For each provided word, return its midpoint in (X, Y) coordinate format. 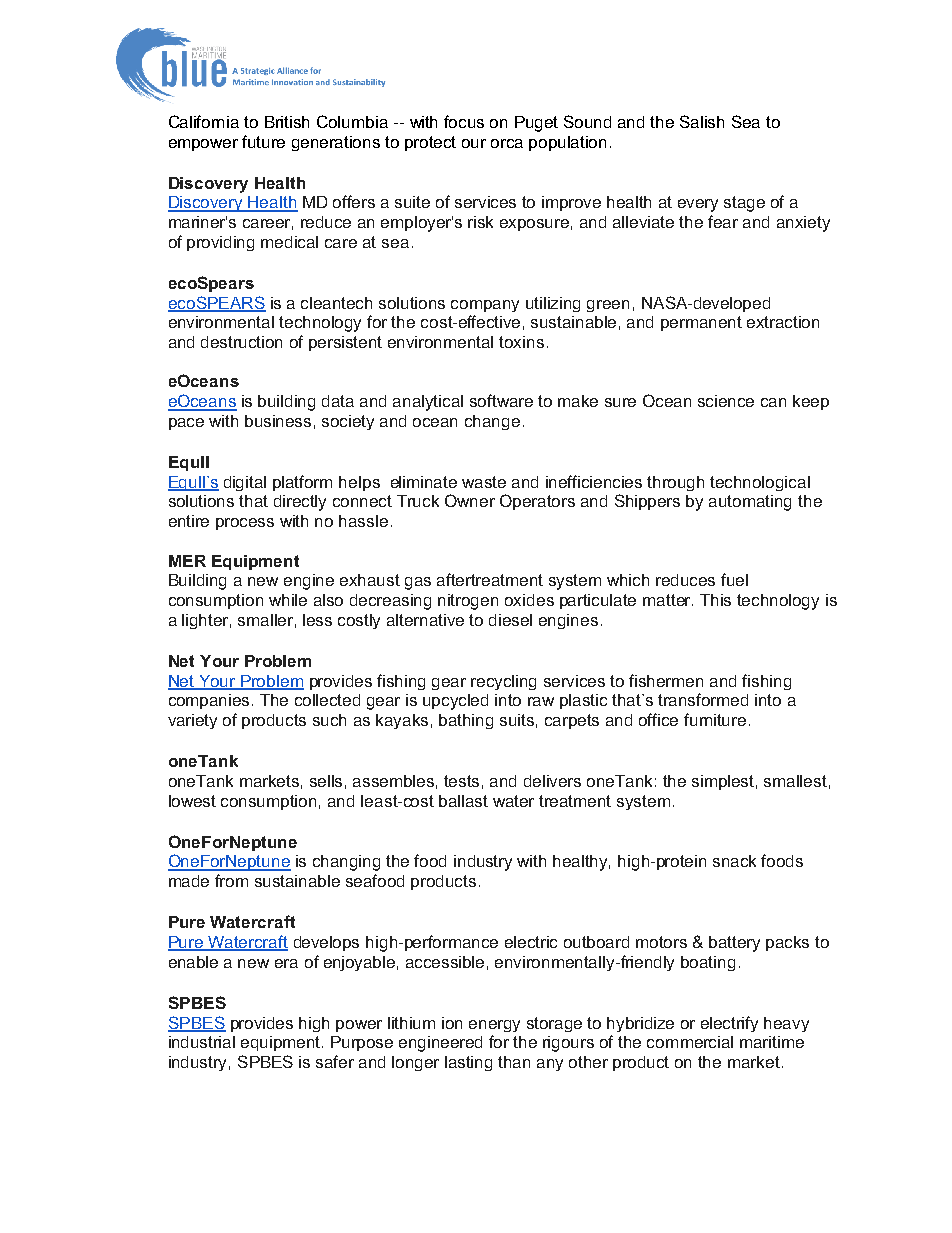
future (263, 141)
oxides (529, 600)
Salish (702, 121)
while (288, 600)
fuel (734, 579)
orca (507, 143)
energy (494, 1026)
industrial (202, 1042)
